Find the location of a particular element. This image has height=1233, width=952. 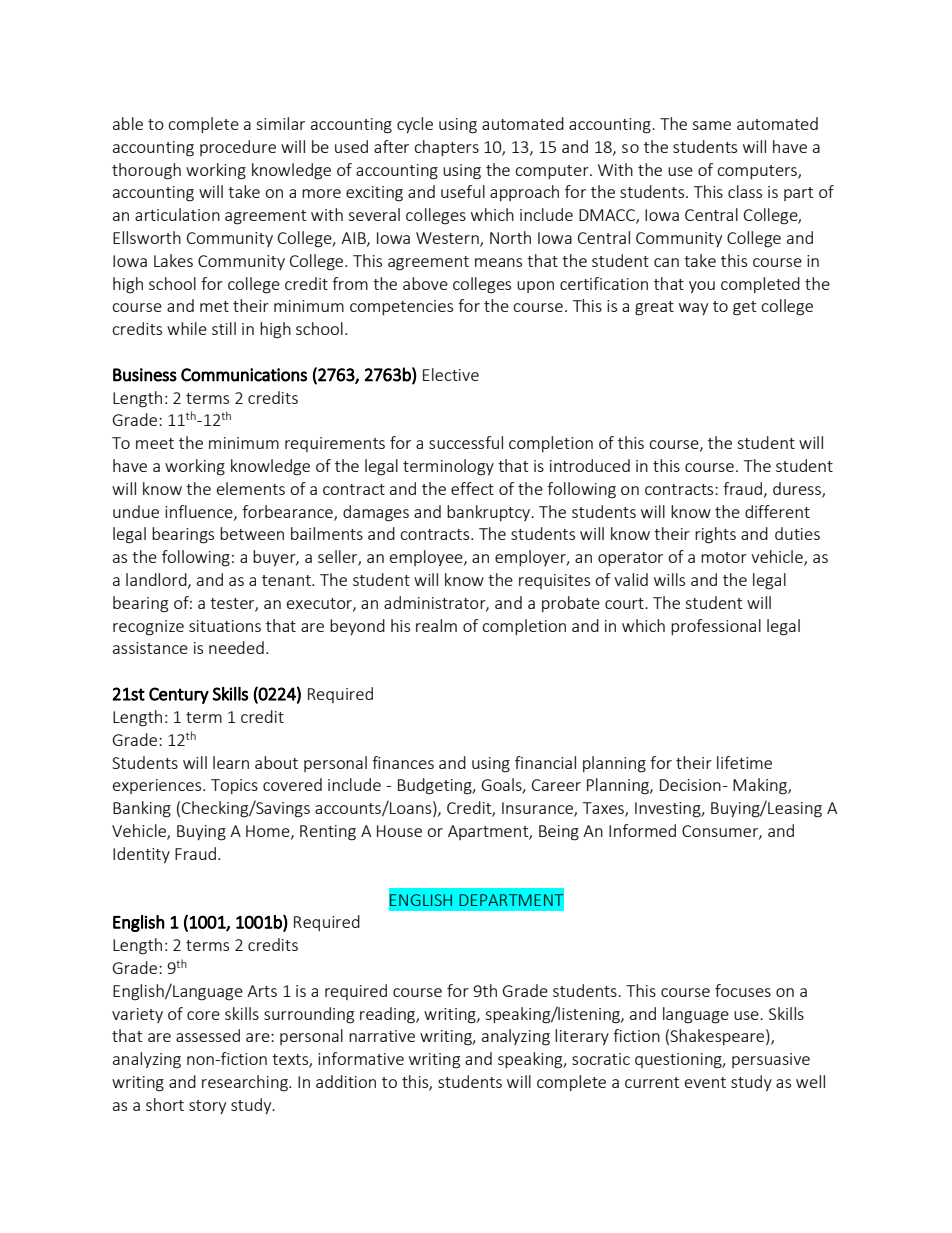

same is located at coordinates (711, 125).
